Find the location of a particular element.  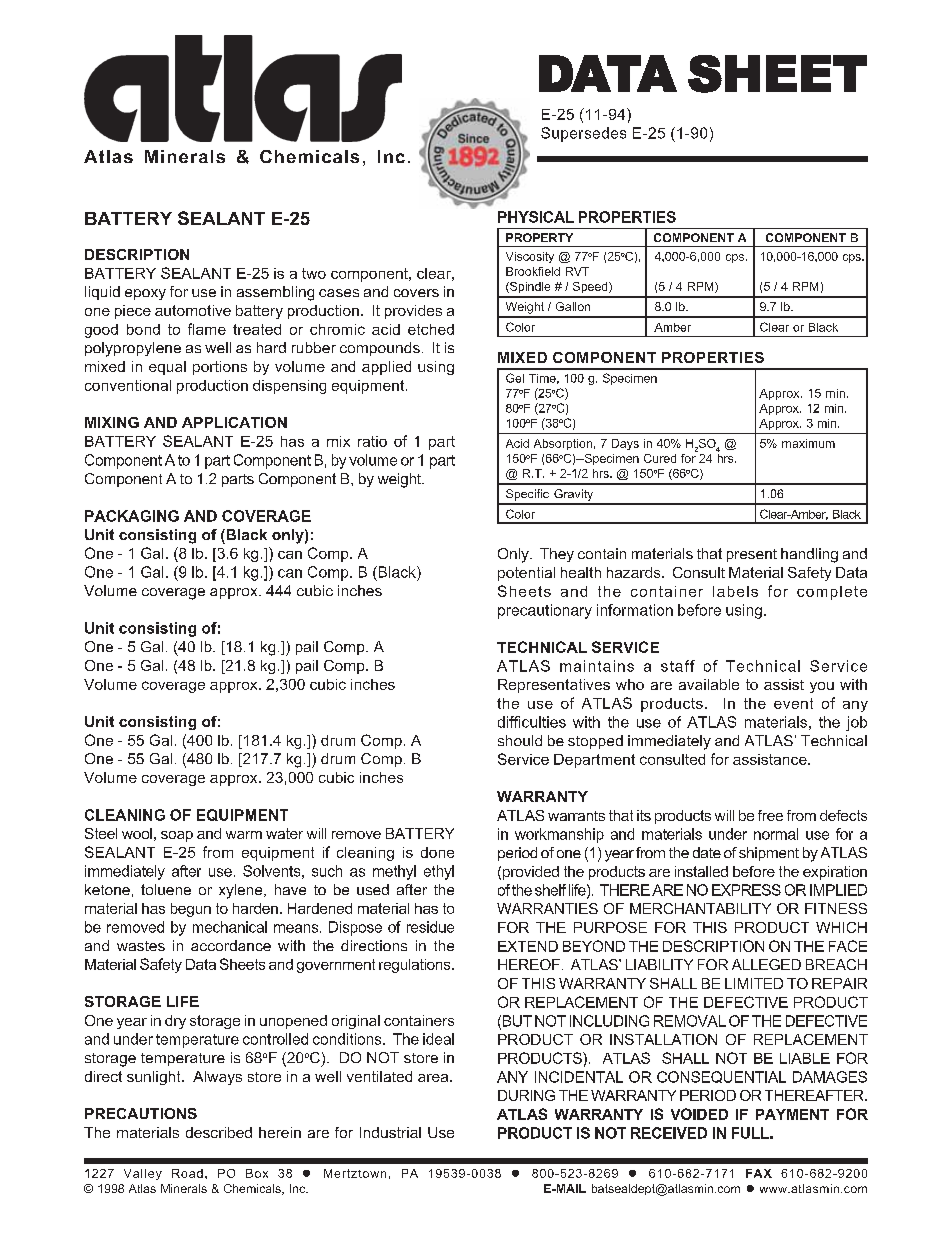

described is located at coordinates (219, 1132).
